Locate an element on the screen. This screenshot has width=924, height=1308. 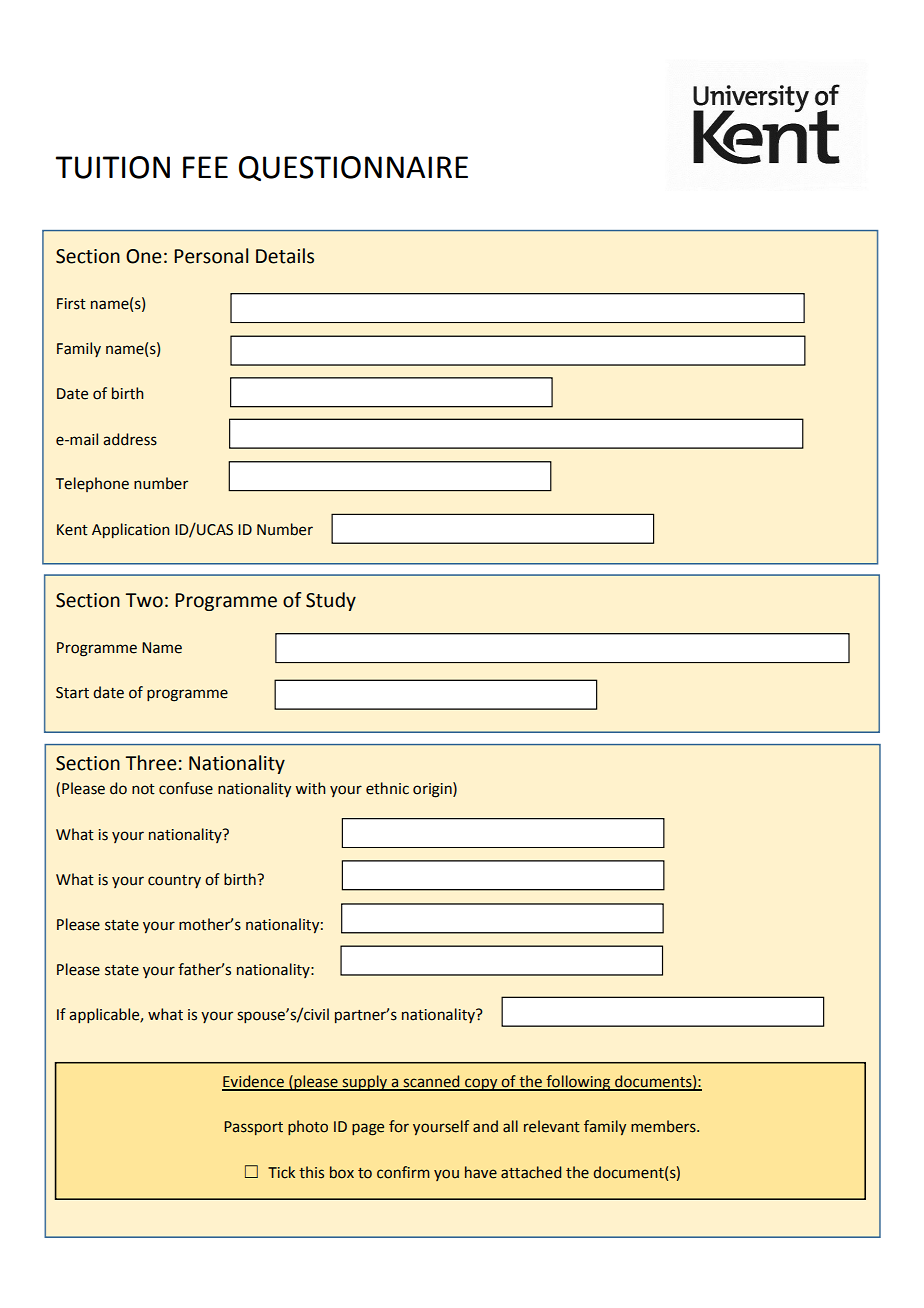
Start is located at coordinates (72, 693).
